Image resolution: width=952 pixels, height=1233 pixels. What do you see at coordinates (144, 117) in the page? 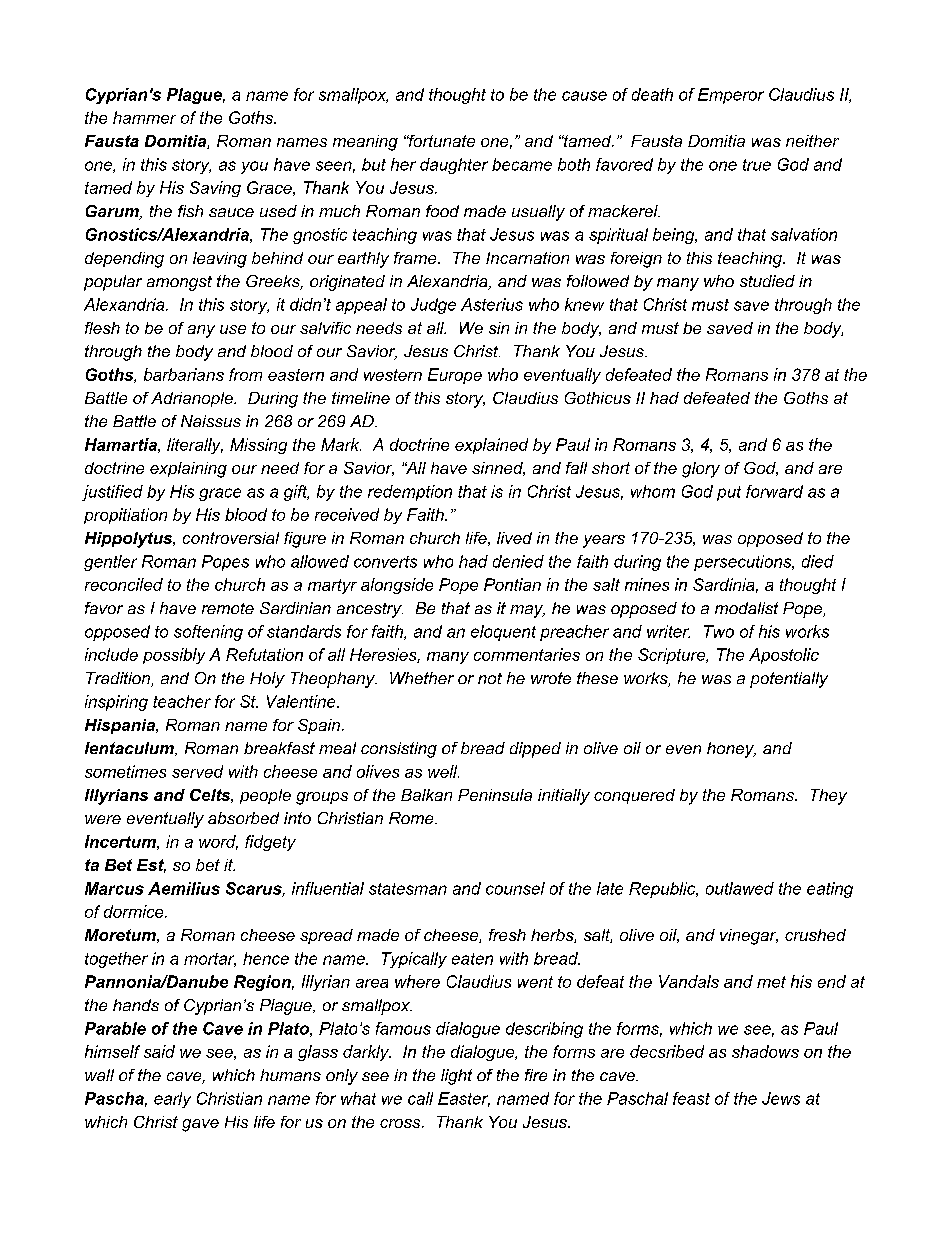
I see `hammer` at bounding box center [144, 117].
